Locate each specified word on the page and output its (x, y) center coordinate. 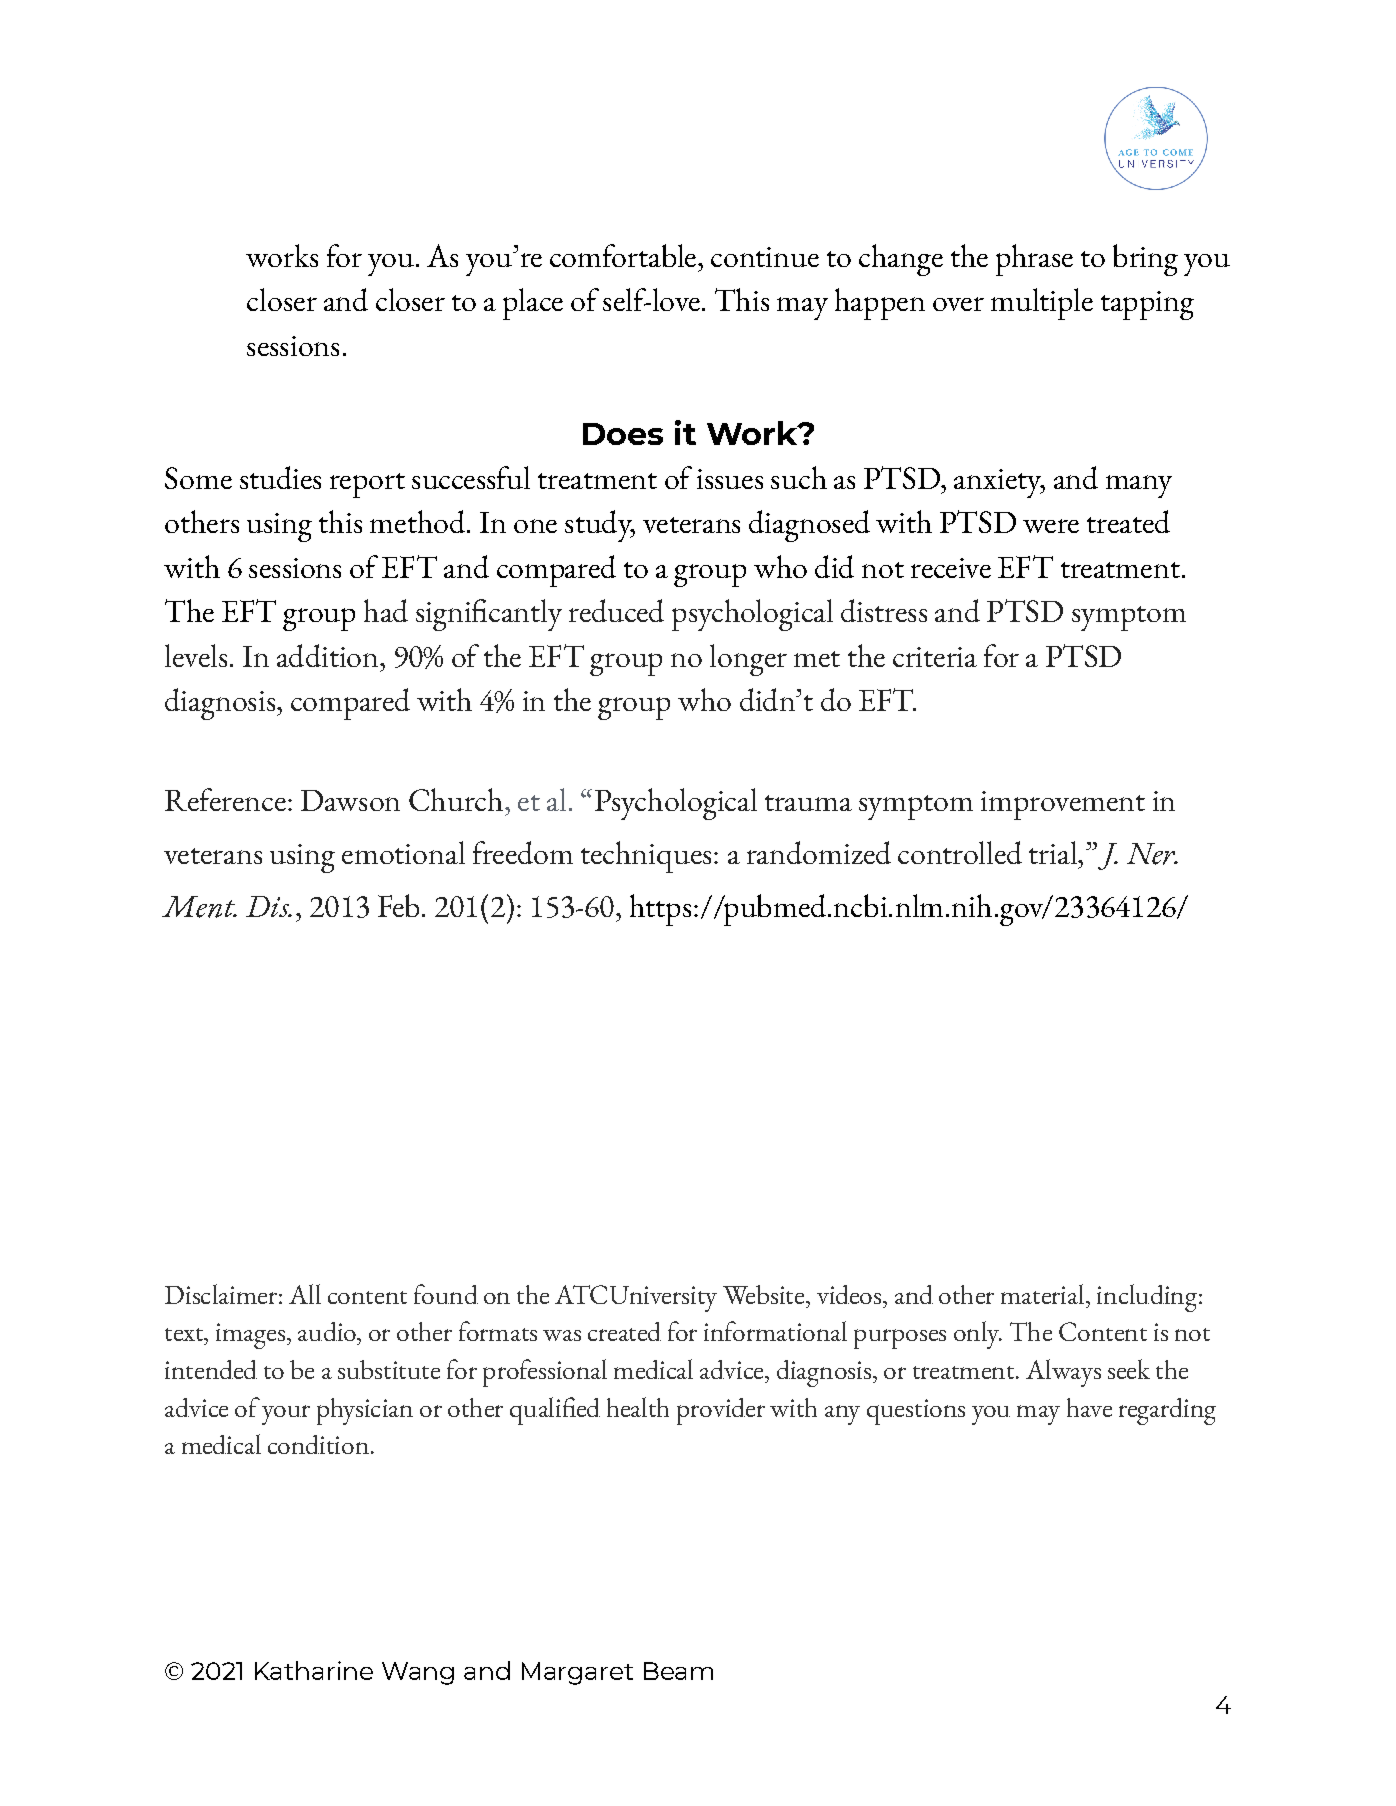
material (1044, 1294)
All (305, 1294)
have (1089, 1407)
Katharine (314, 1670)
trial (1054, 852)
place (533, 304)
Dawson (350, 800)
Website (765, 1294)
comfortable (623, 255)
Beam (678, 1671)
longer (748, 660)
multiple (1042, 304)
